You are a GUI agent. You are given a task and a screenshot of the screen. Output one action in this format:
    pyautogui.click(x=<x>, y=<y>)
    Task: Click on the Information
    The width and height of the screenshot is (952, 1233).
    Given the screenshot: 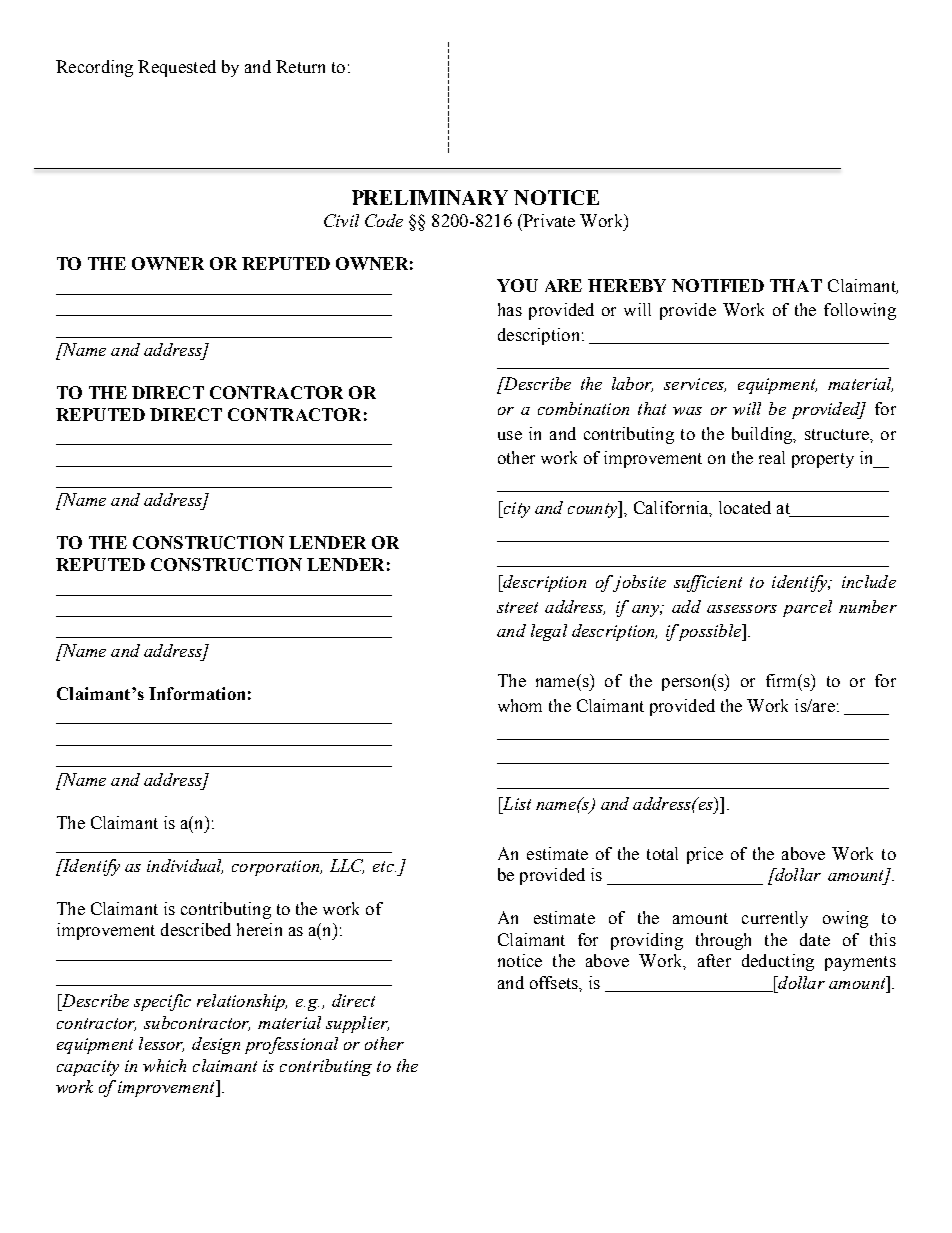 What is the action you would take?
    pyautogui.click(x=197, y=693)
